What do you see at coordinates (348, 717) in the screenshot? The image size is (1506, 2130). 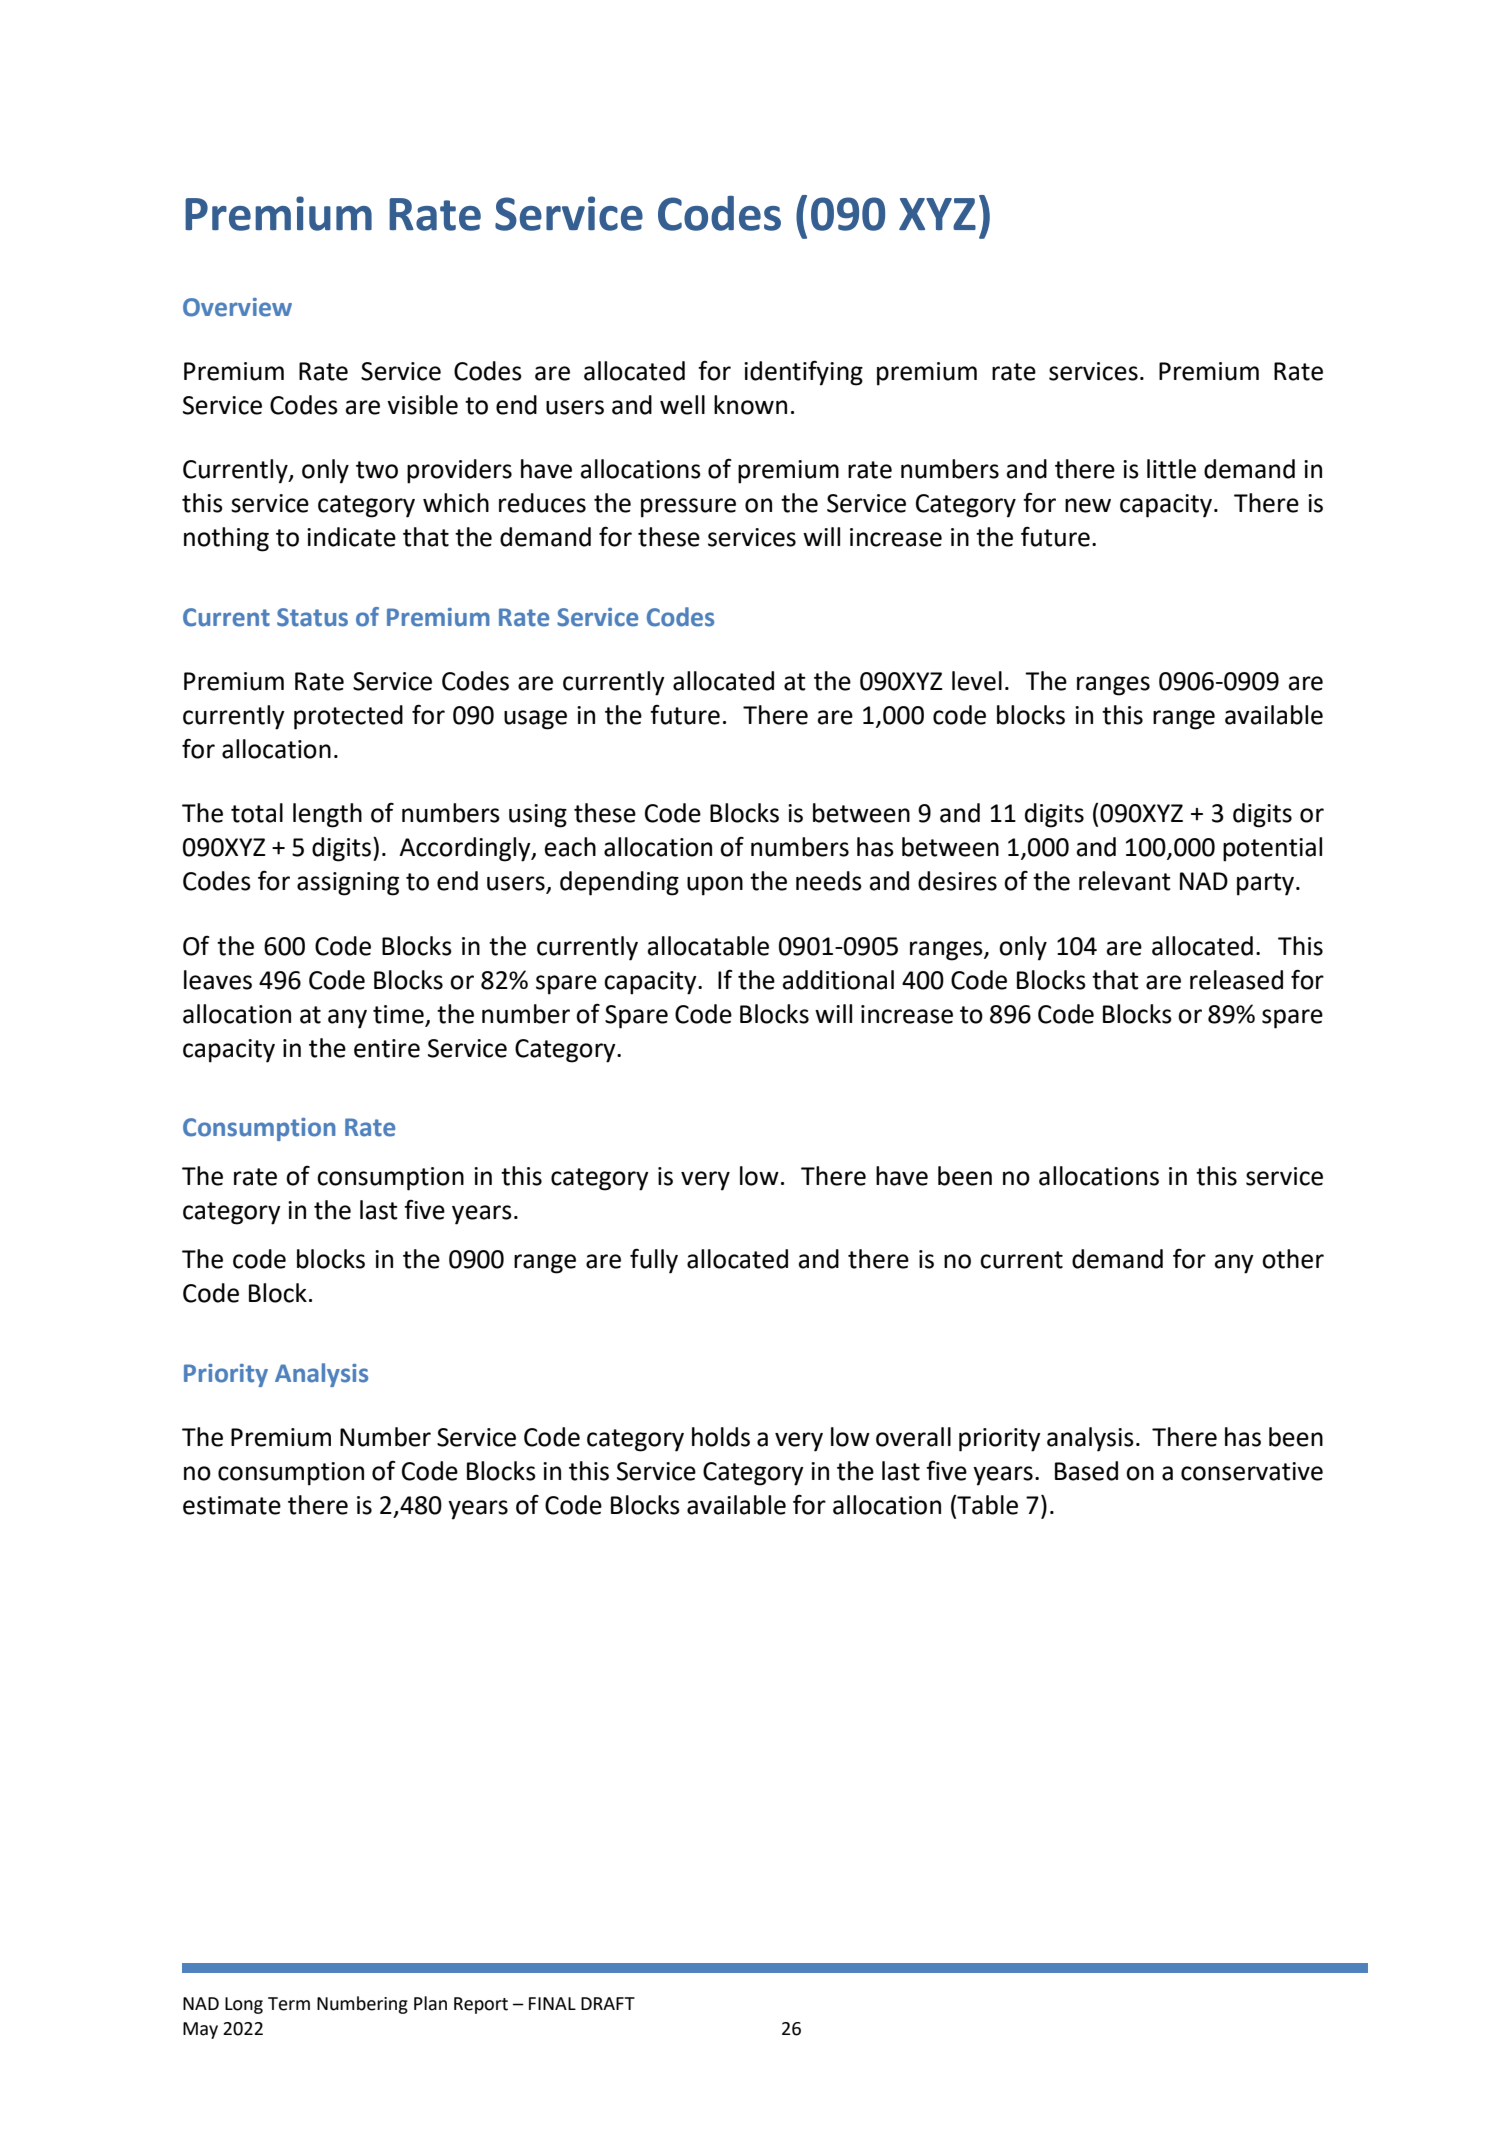 I see `protected` at bounding box center [348, 717].
